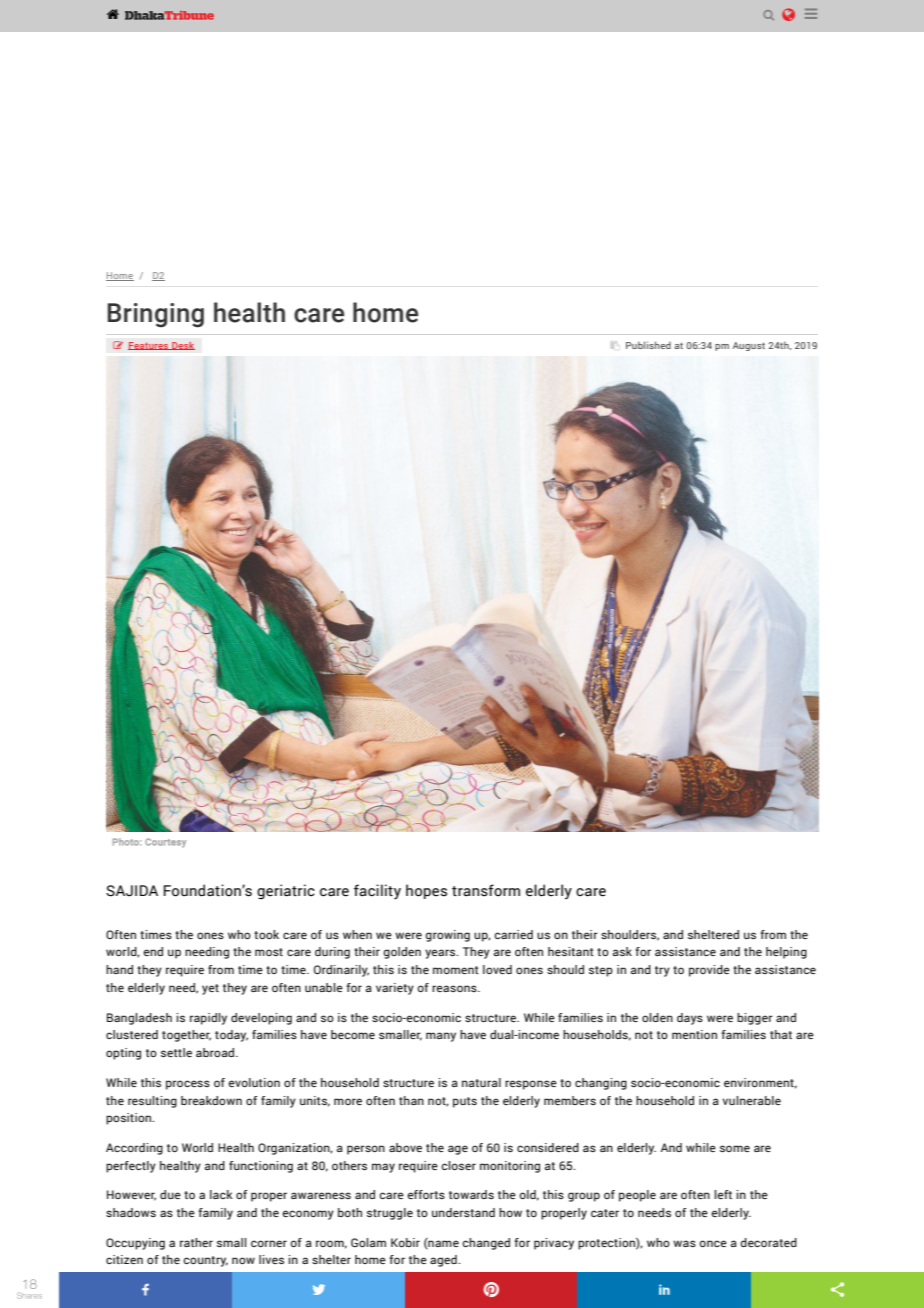 This image has height=1308, width=924. Describe the element at coordinates (182, 346) in the image. I see `Desk` at that location.
